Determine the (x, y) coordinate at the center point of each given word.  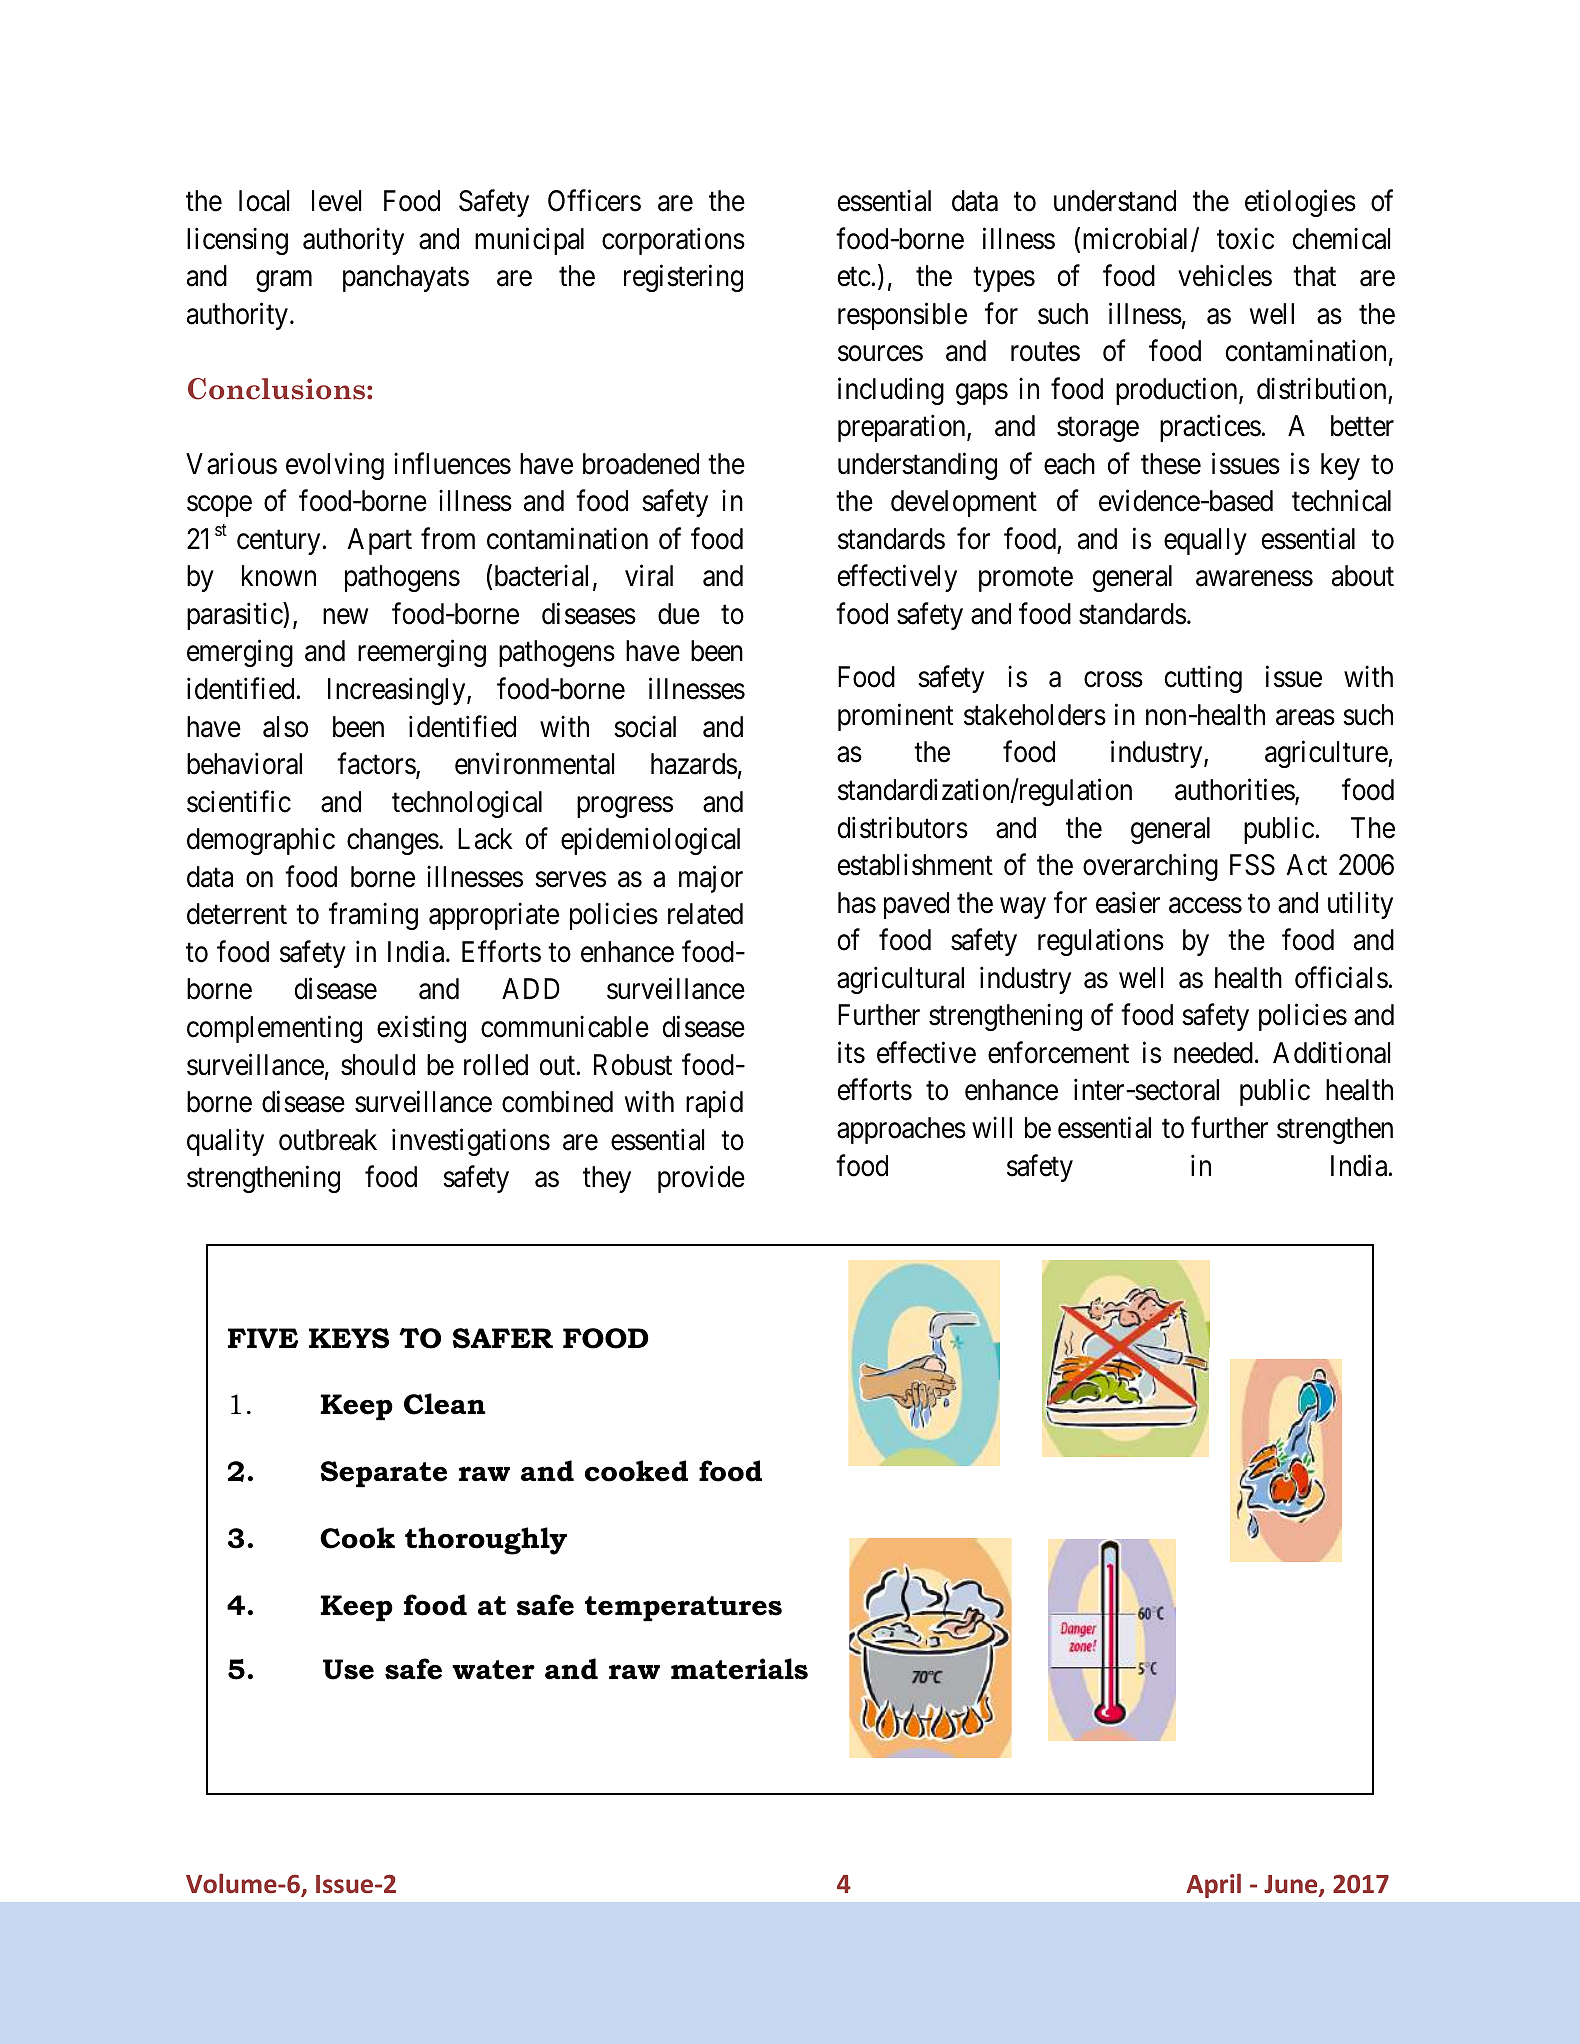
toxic (1245, 238)
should (378, 1065)
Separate (384, 1474)
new (345, 617)
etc (854, 277)
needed (1213, 1053)
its (851, 1052)
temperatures (683, 1609)
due (679, 614)
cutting (1203, 679)
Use (348, 1669)
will (992, 1127)
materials (739, 1669)
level (336, 201)
